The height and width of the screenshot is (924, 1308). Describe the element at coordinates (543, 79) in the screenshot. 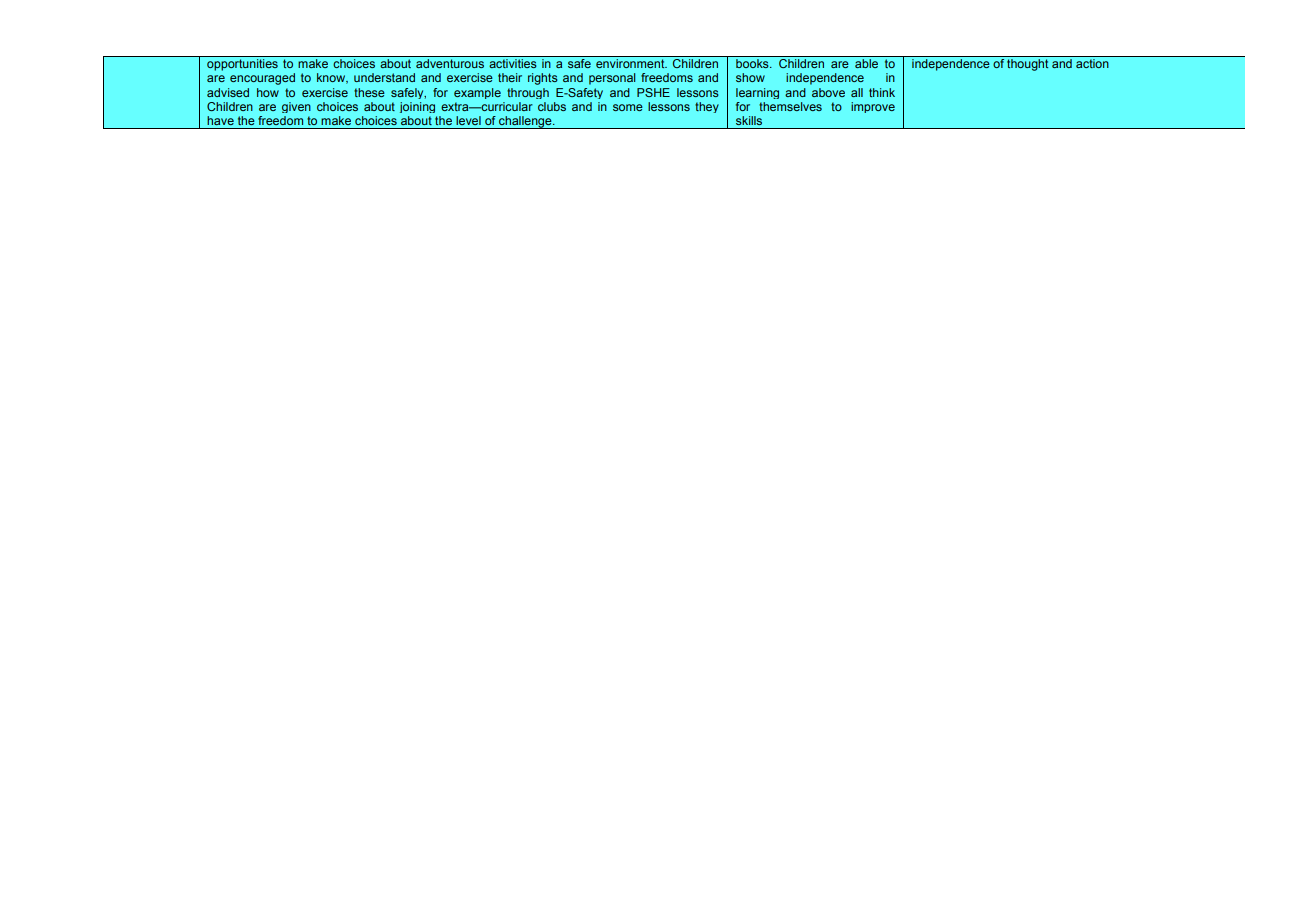

I see `rights` at that location.
